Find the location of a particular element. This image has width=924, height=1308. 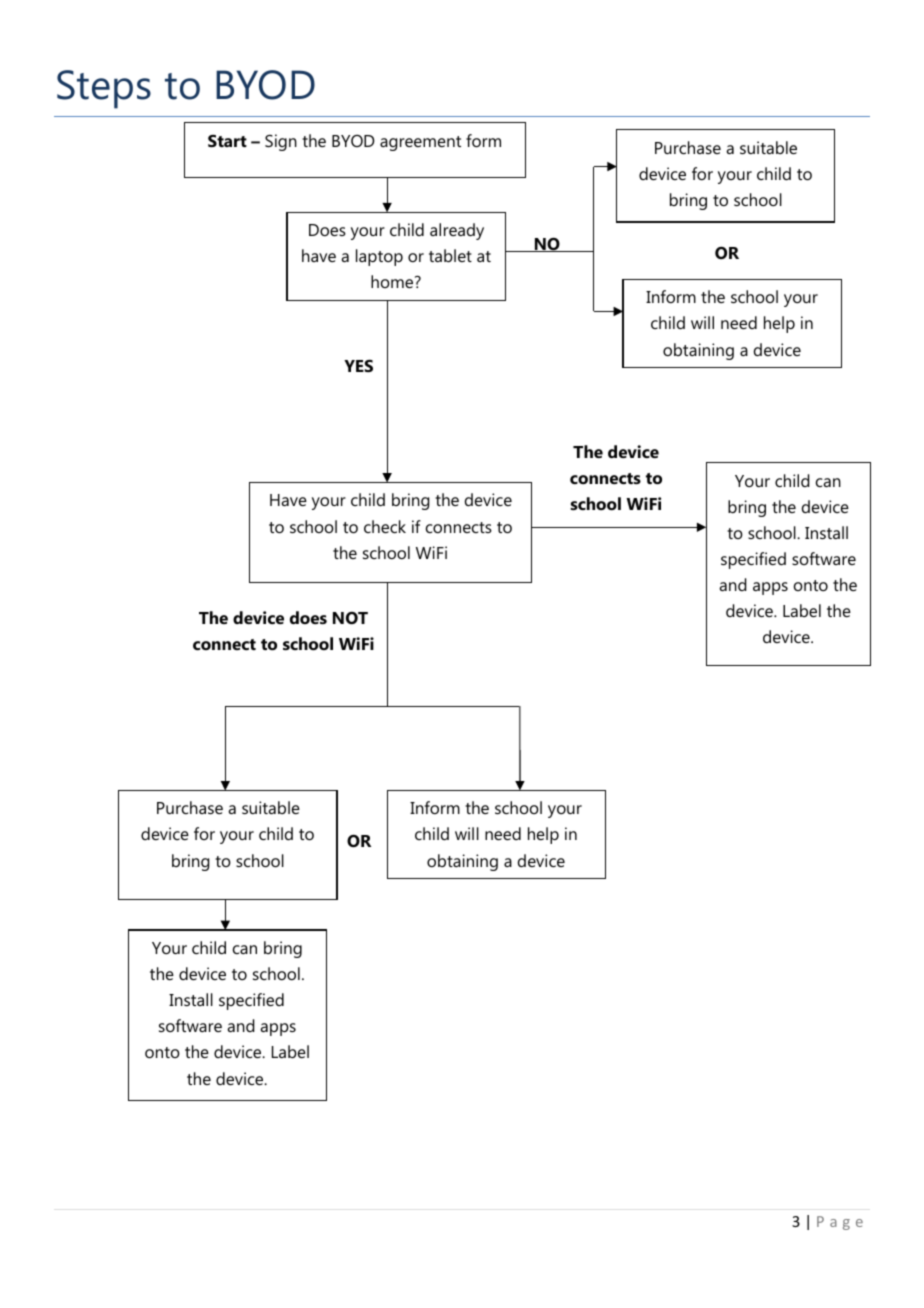

Page is located at coordinates (840, 1223).
